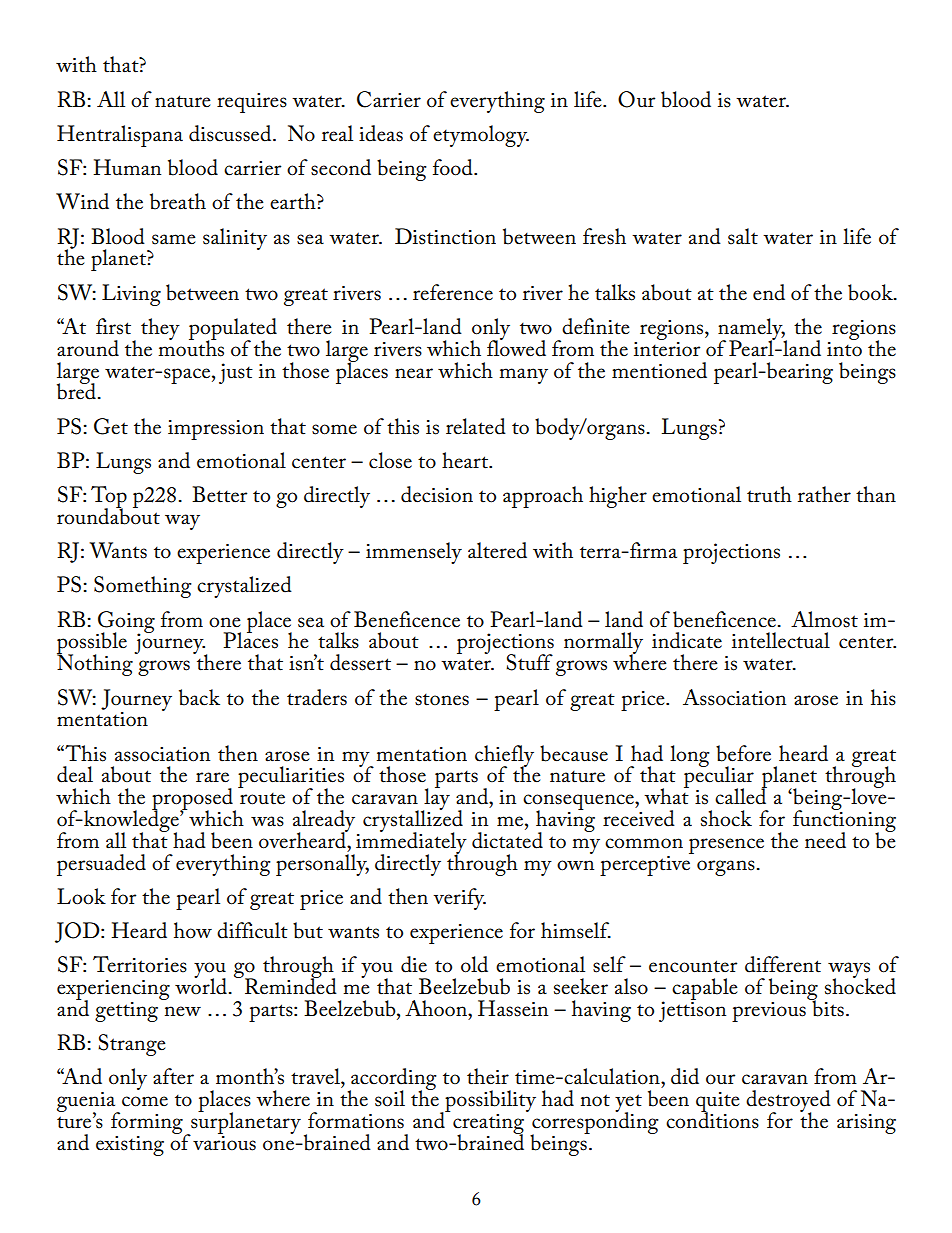  Describe the element at coordinates (769, 494) in the image. I see `truth` at that location.
